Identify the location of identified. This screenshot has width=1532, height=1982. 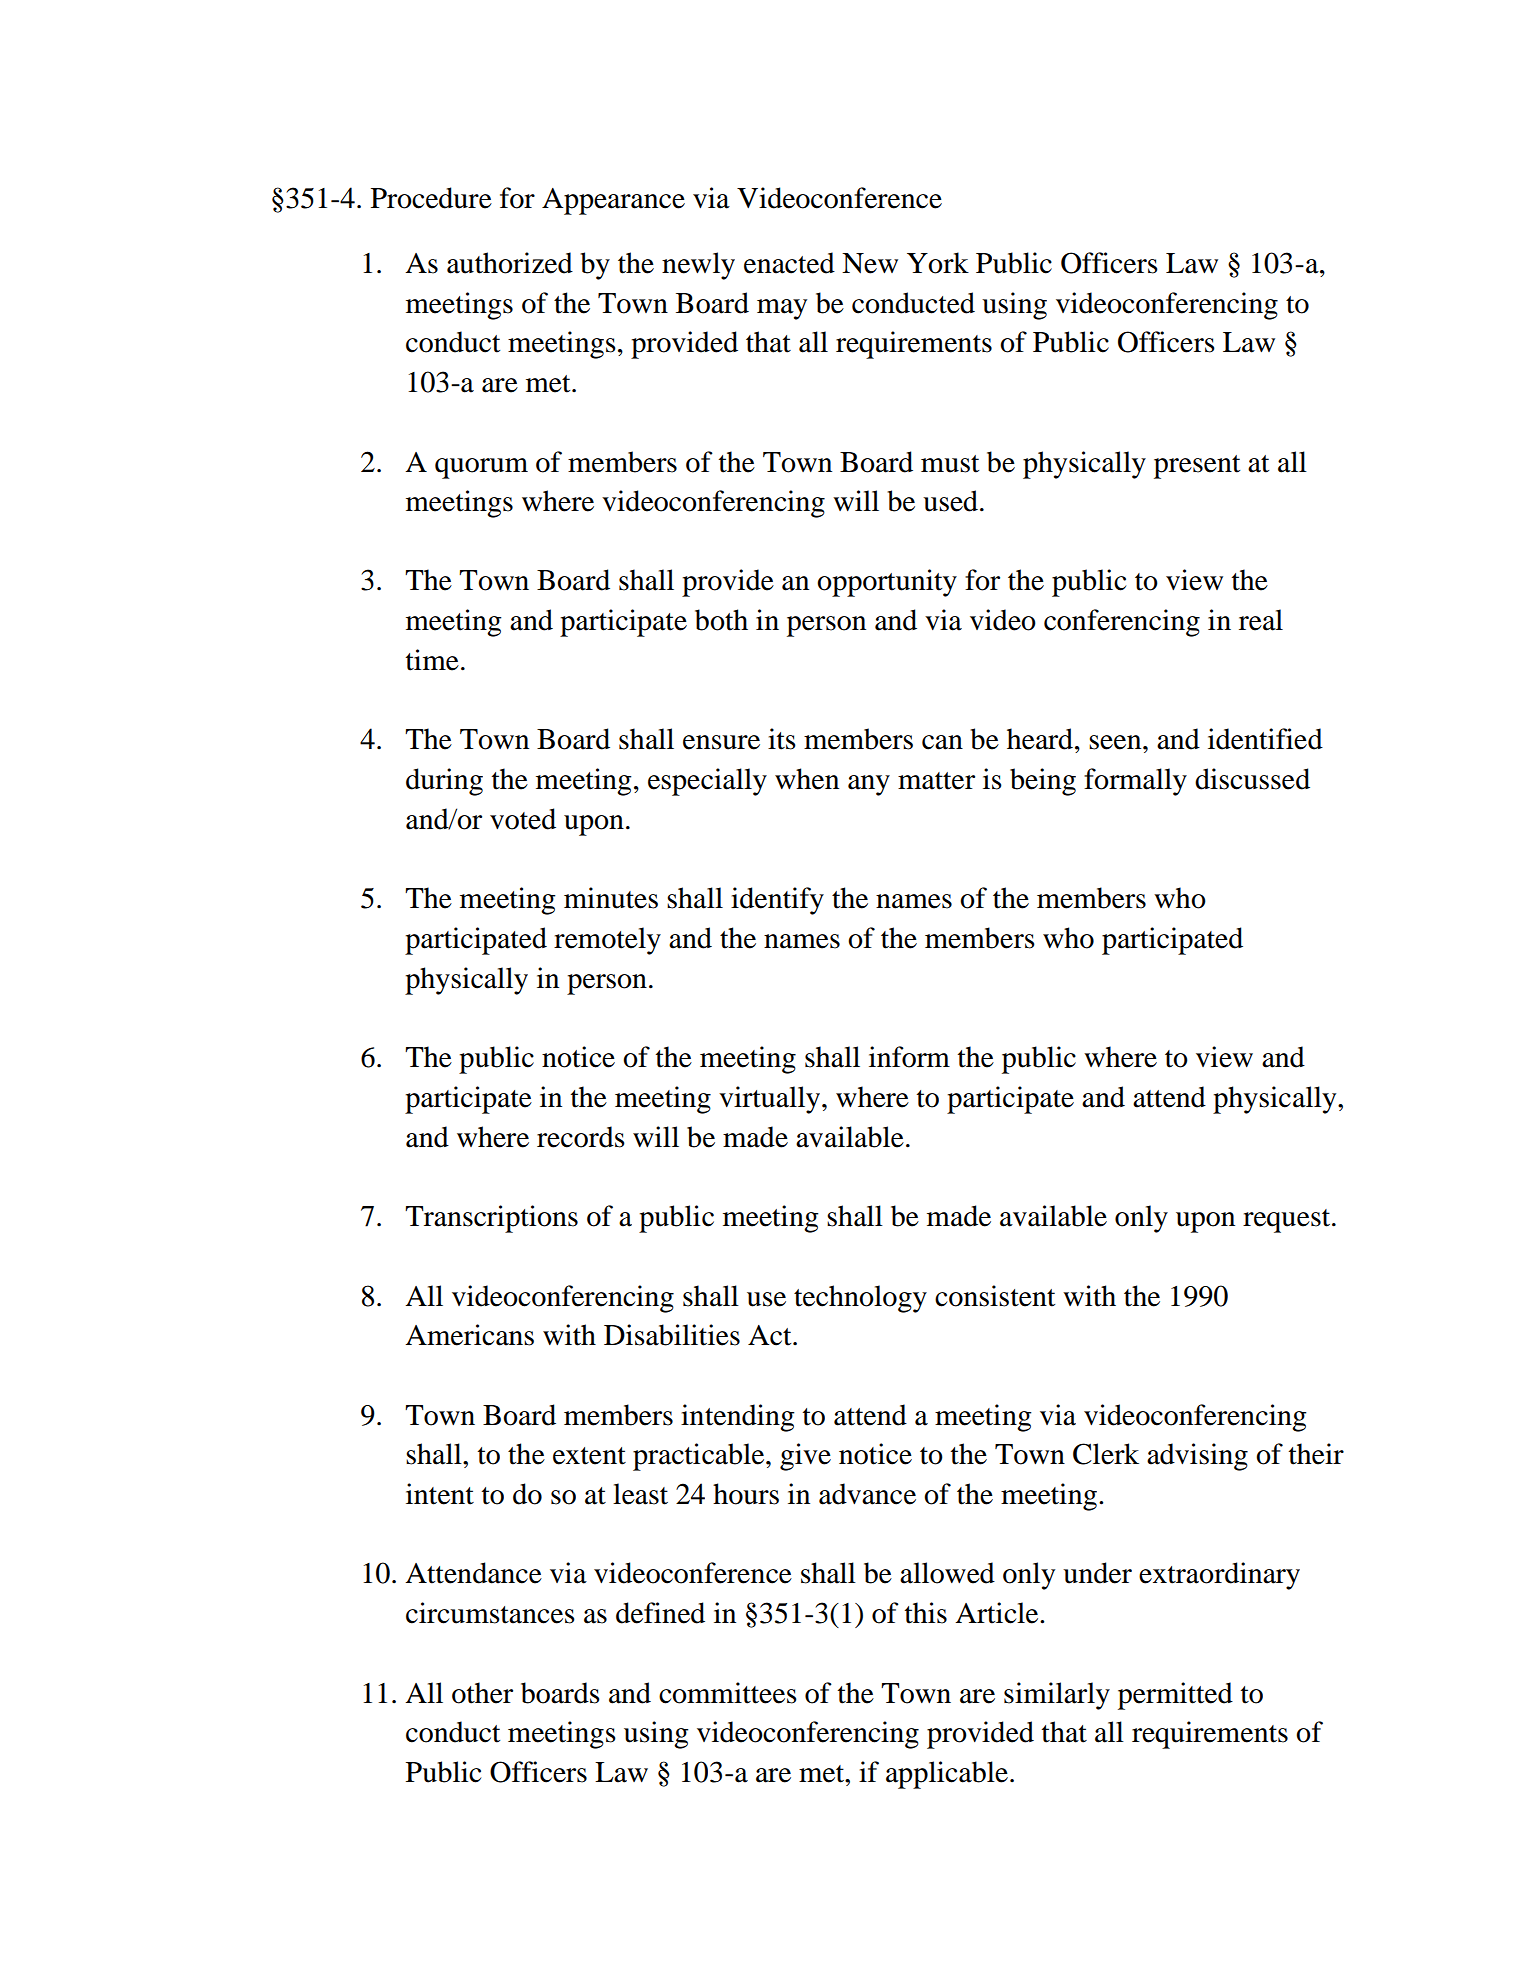
(1265, 739).
